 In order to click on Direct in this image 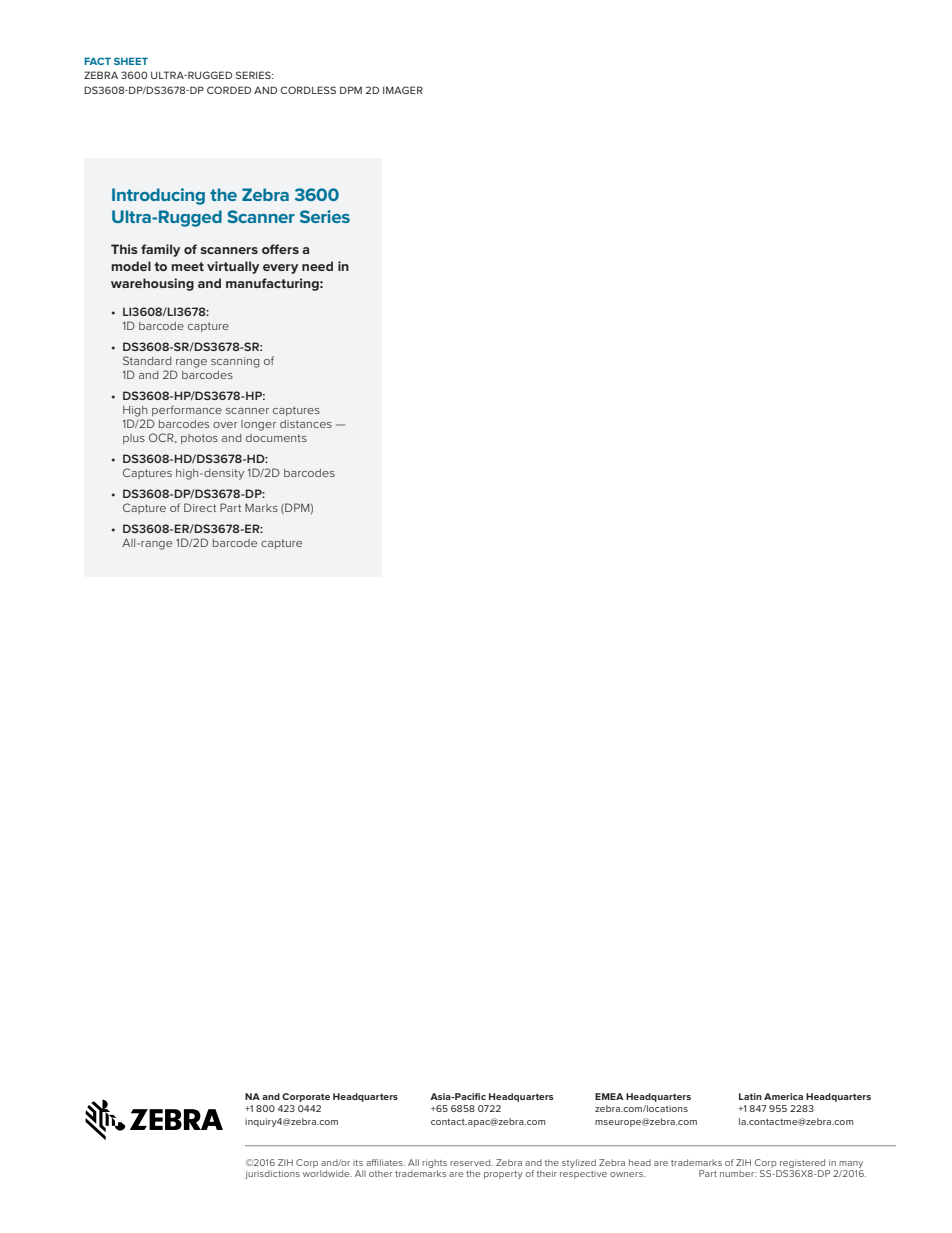, I will do `click(200, 507)`.
